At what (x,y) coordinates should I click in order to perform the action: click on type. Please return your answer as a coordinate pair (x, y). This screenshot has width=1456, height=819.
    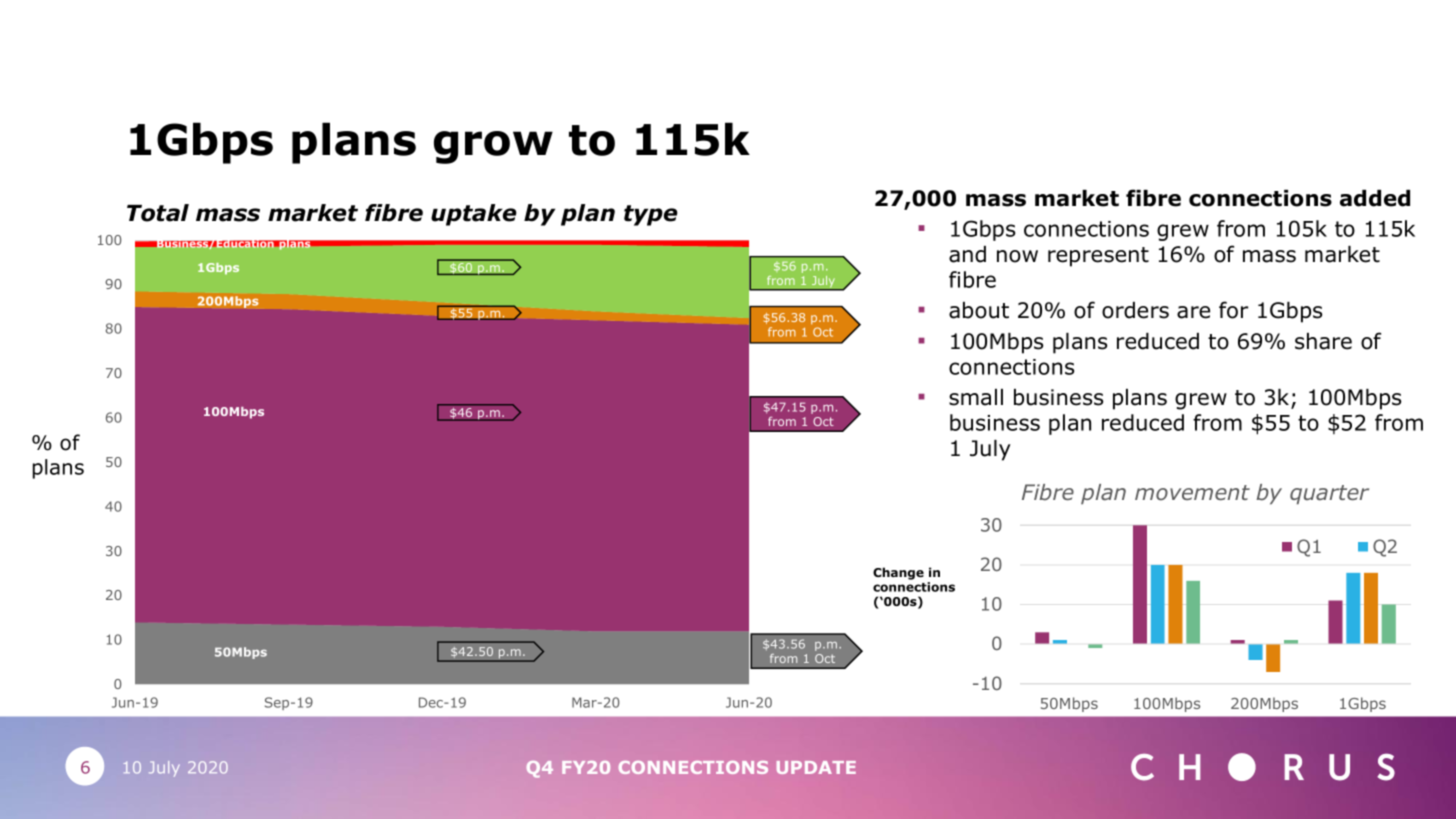
    Looking at the image, I should click on (651, 215).
